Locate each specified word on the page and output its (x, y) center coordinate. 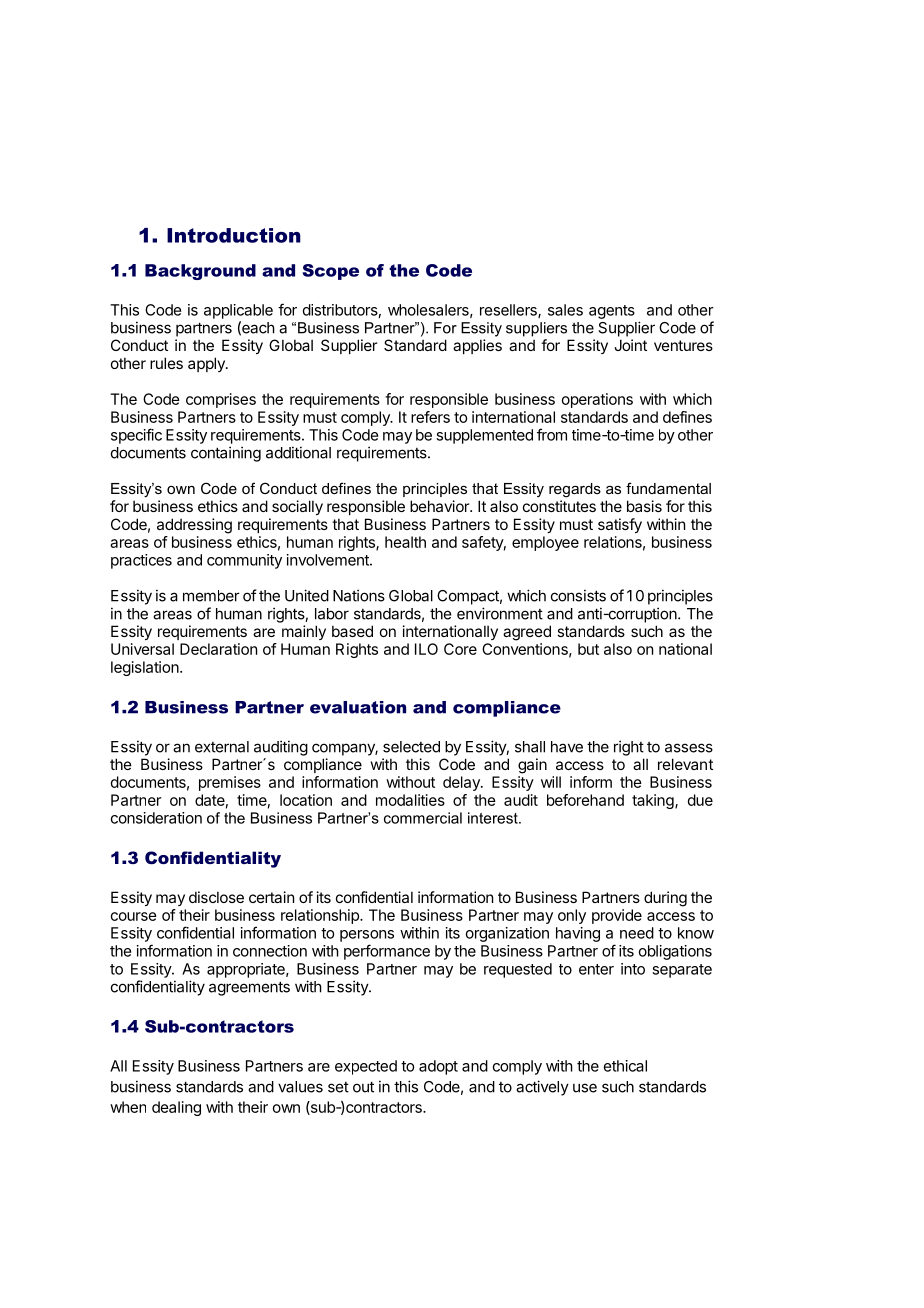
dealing (176, 1108)
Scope (331, 272)
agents (612, 312)
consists (578, 595)
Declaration (218, 649)
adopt (438, 1067)
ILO (426, 649)
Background (200, 272)
